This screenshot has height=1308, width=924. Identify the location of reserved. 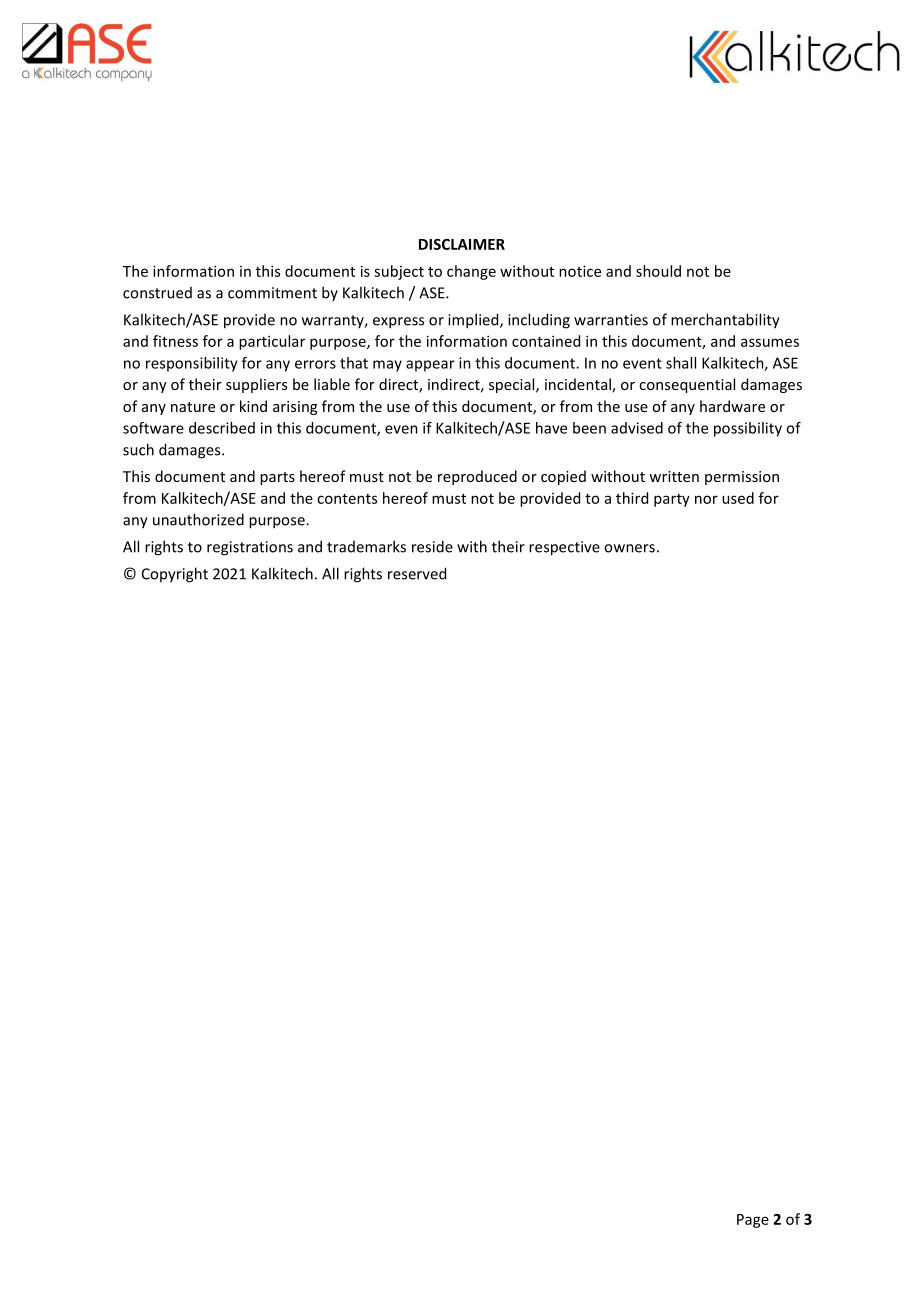
(417, 573).
